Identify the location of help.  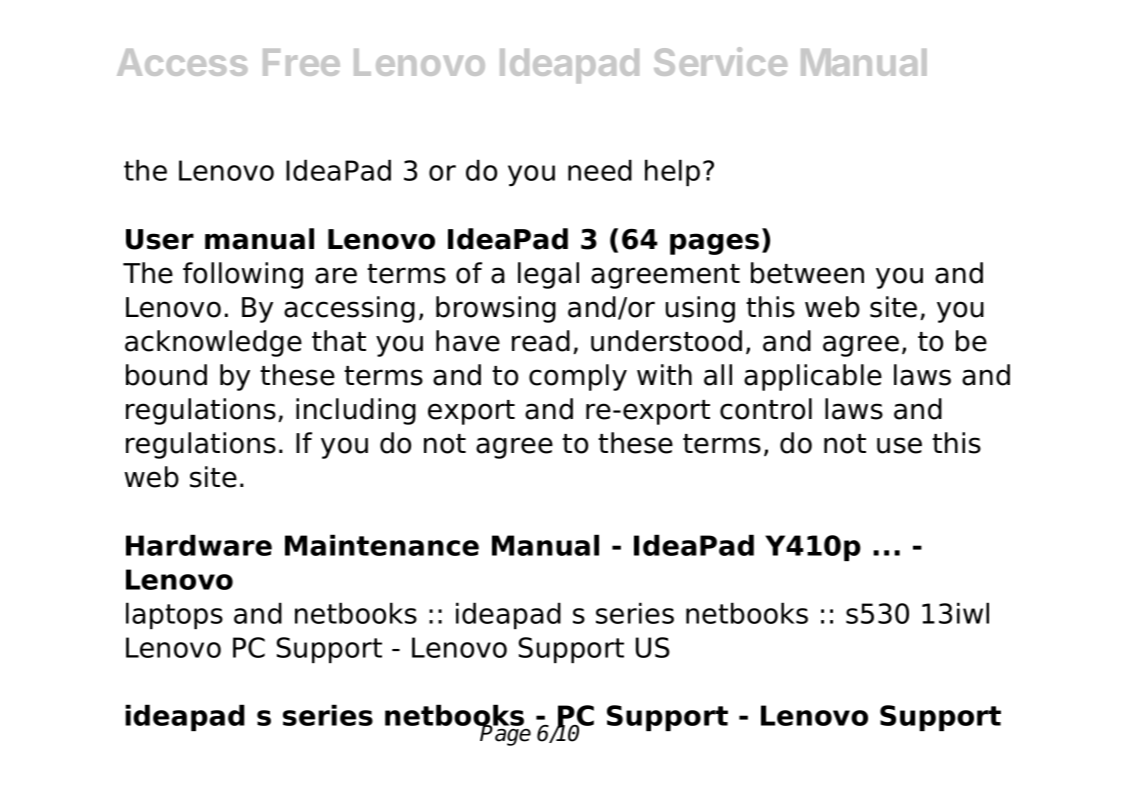
(672, 172).
